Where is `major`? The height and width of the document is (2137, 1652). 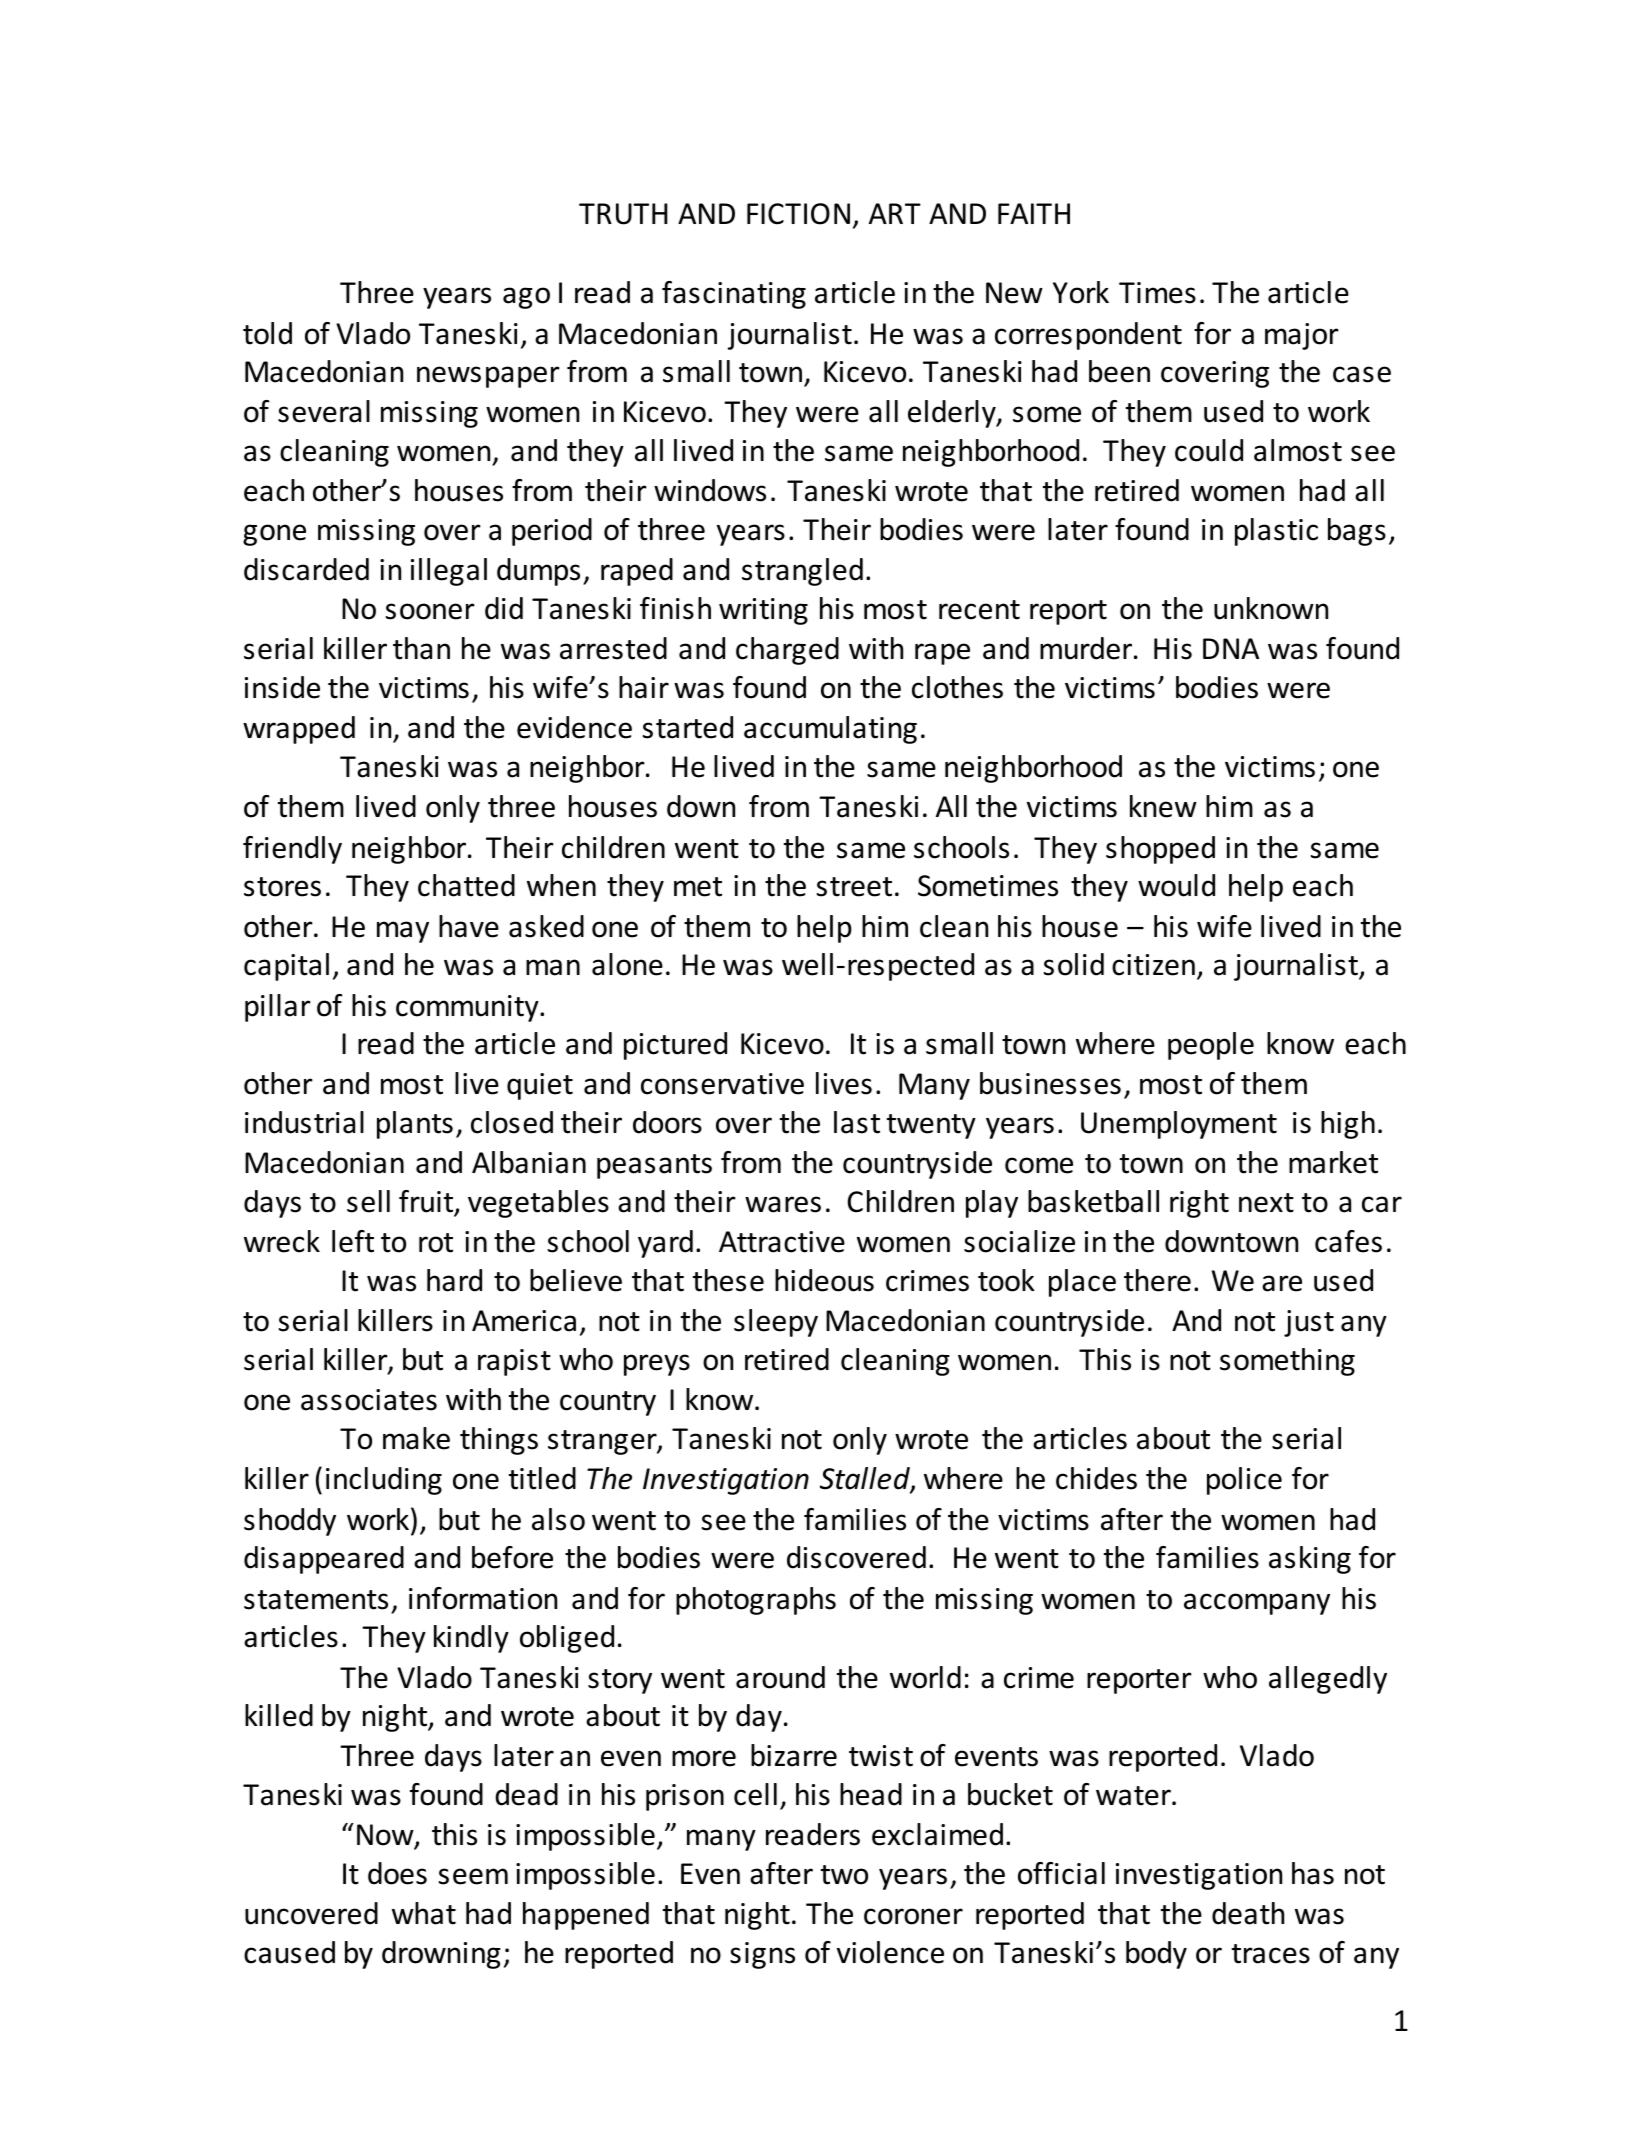 major is located at coordinates (1302, 336).
